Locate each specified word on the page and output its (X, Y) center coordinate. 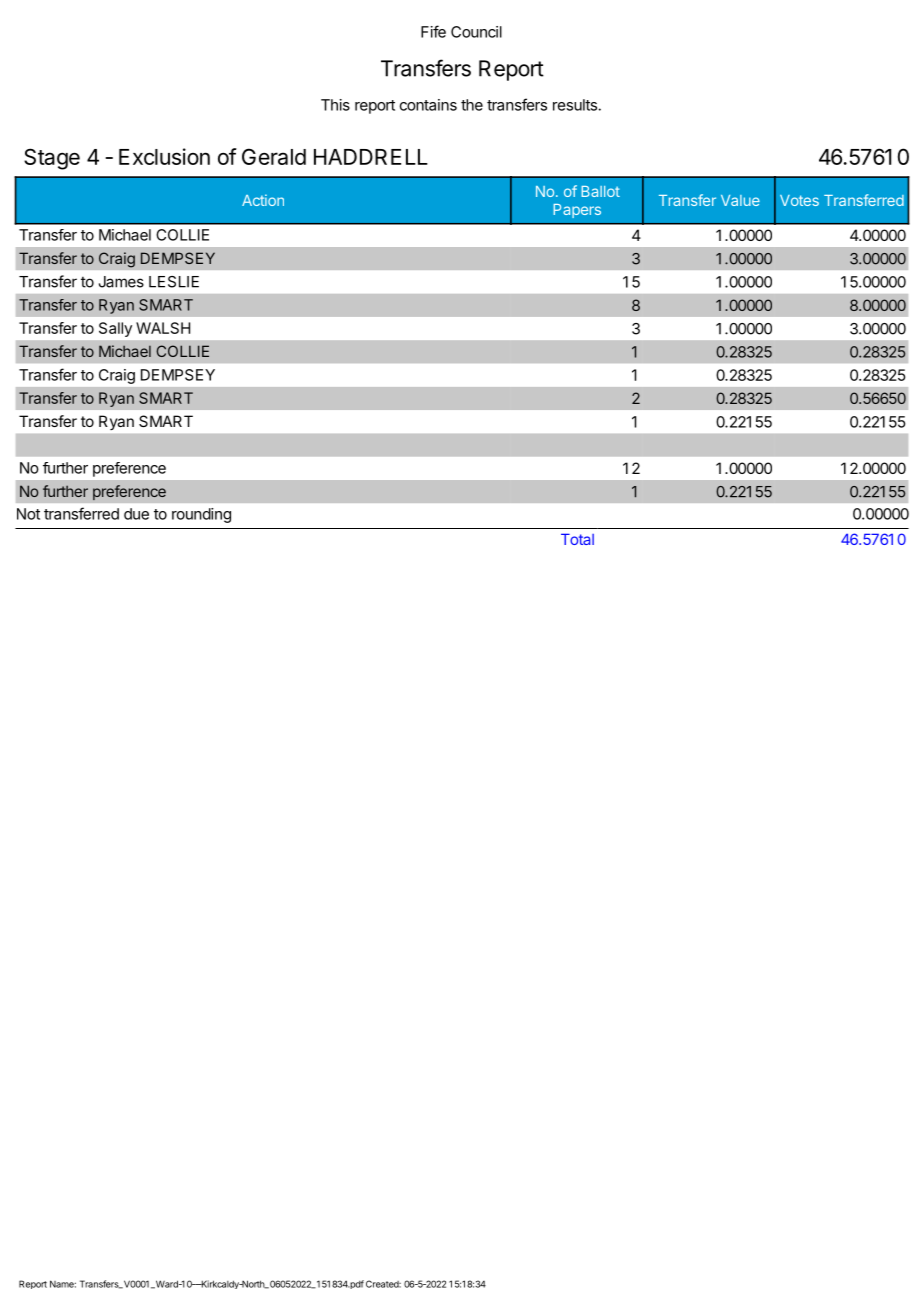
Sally (115, 329)
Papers (577, 211)
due (136, 514)
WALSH (163, 328)
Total (577, 539)
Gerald (274, 156)
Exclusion (164, 156)
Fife (433, 31)
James (121, 282)
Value (740, 200)
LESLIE (174, 282)
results (575, 105)
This (335, 105)
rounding (201, 515)
